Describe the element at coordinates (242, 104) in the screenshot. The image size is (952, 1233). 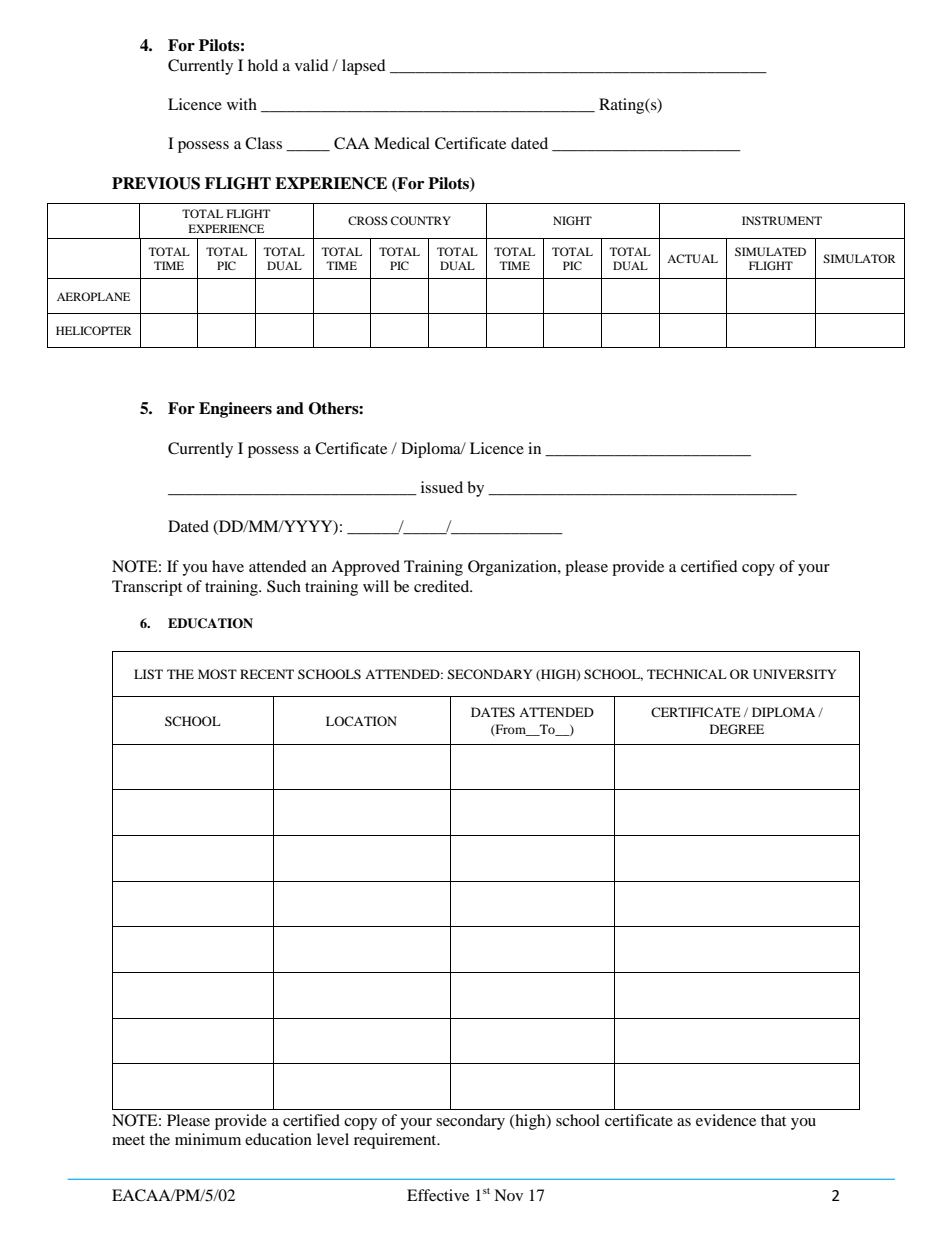
I see `with` at that location.
